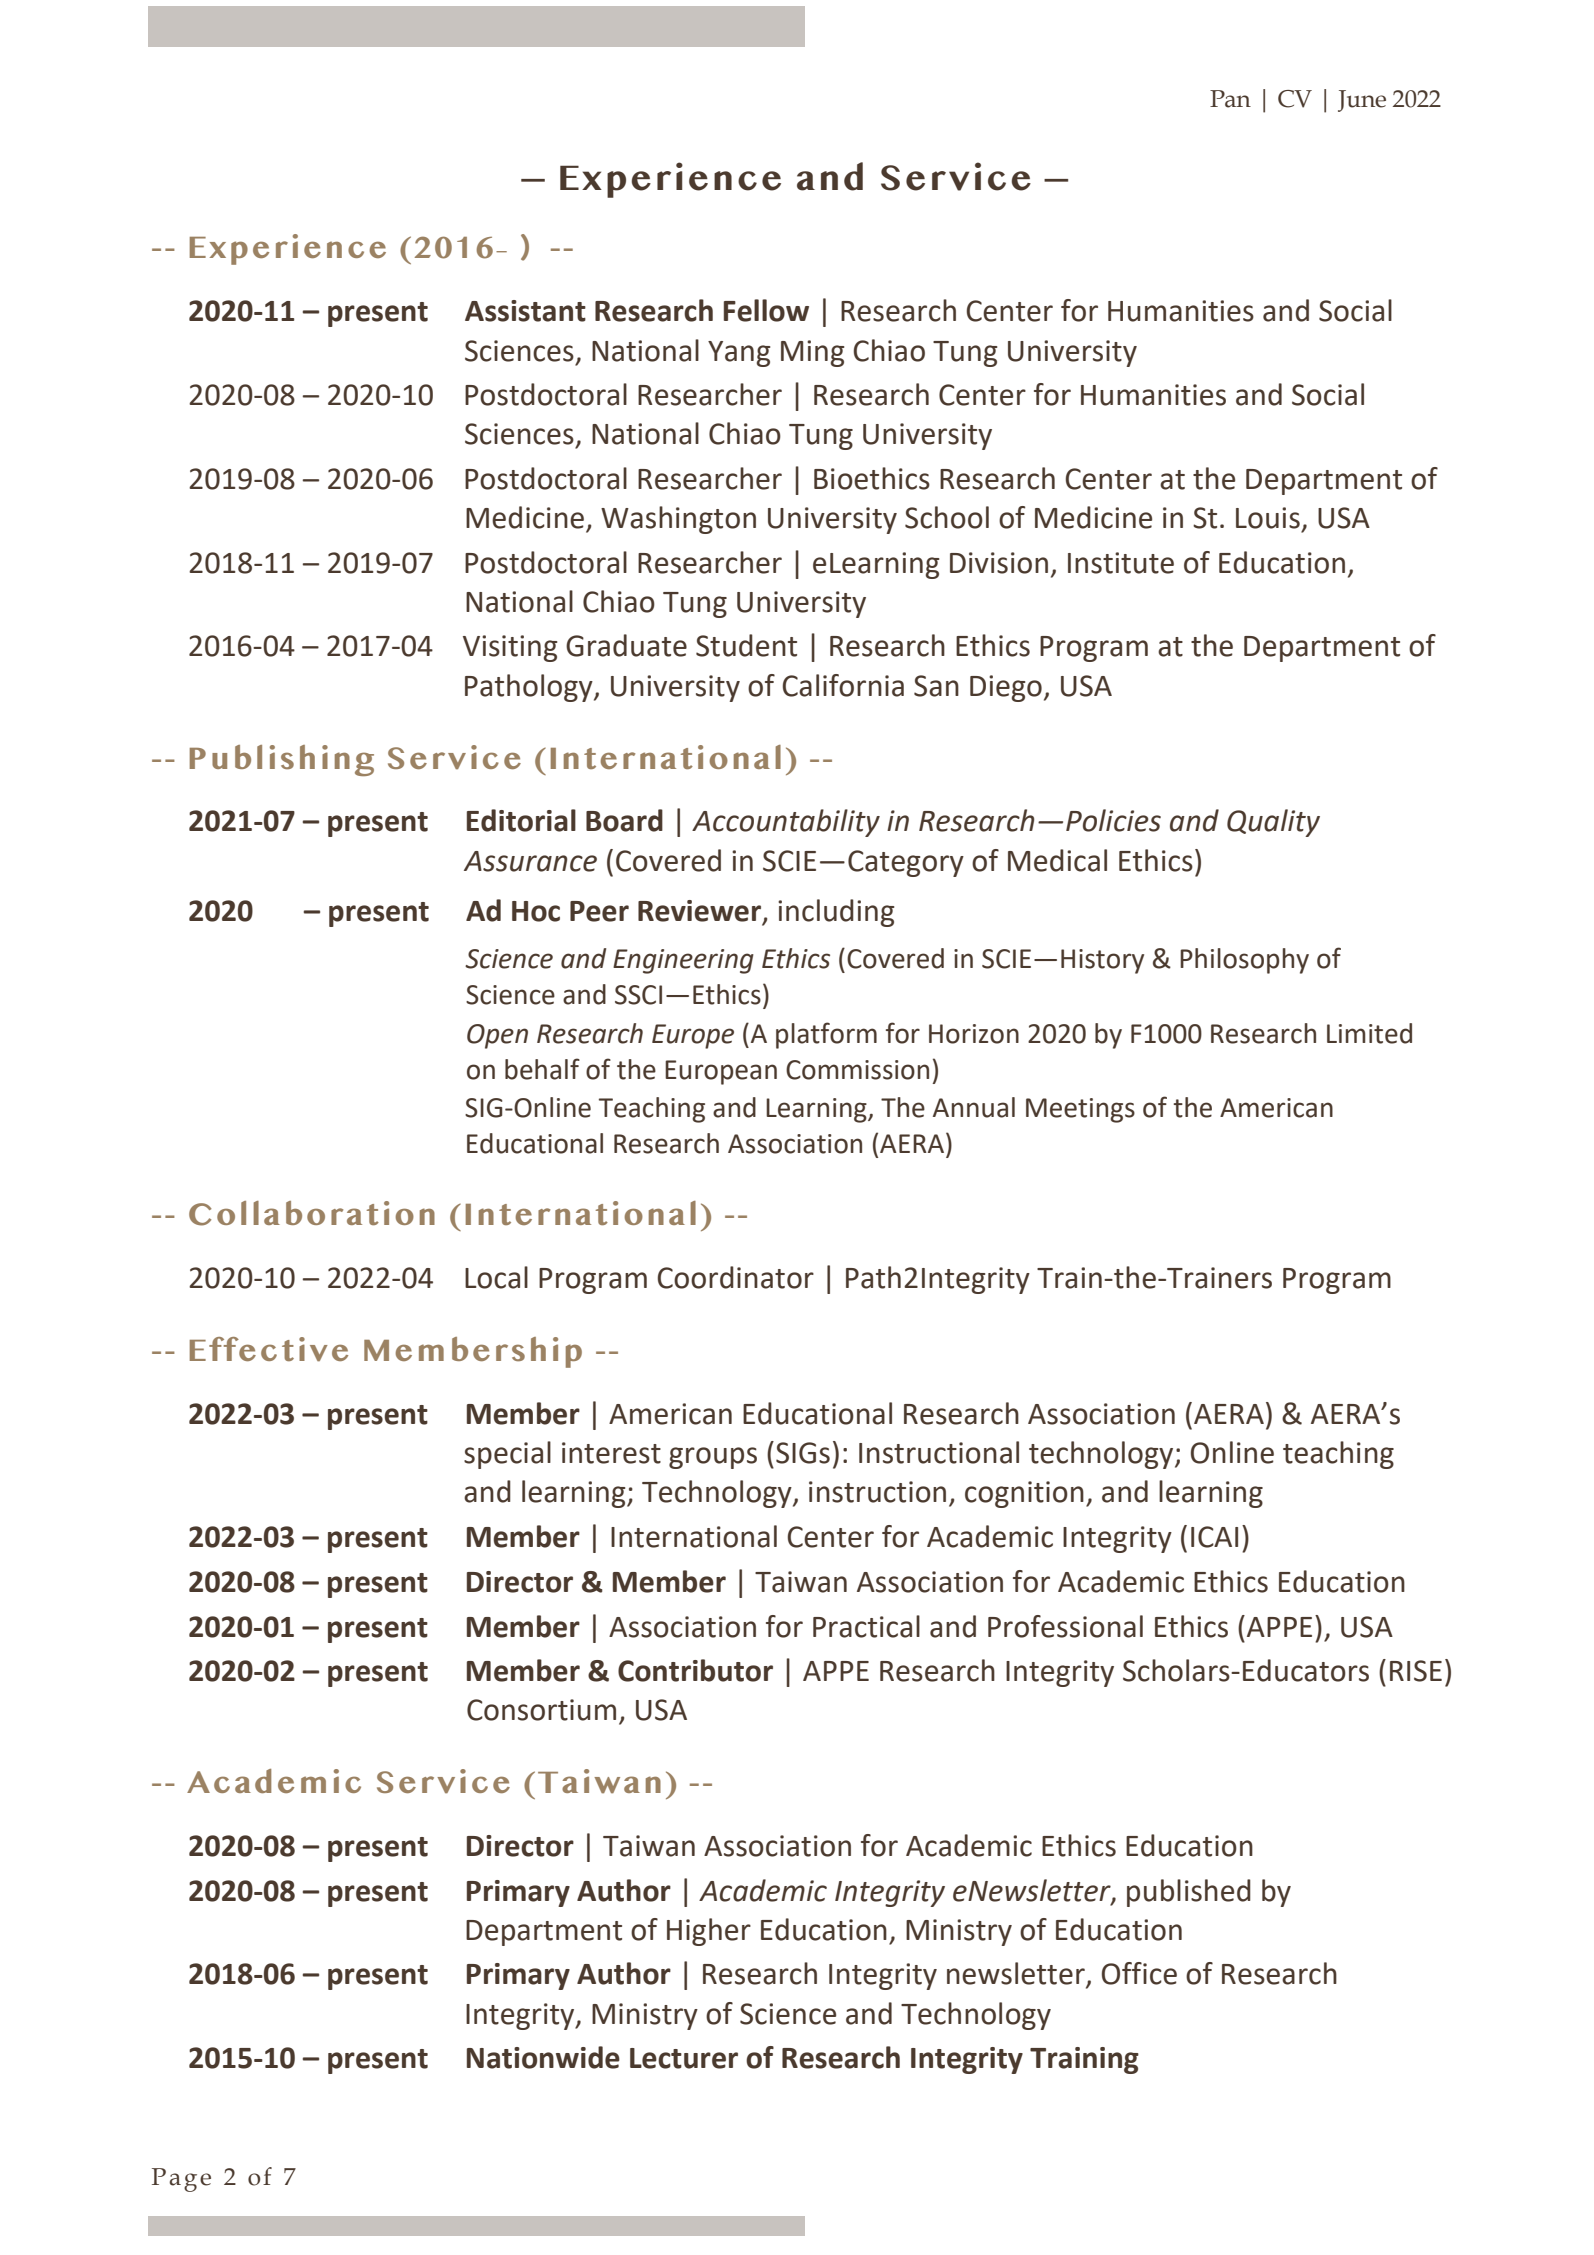  Describe the element at coordinates (786, 823) in the document. I see `Accountability` at that location.
